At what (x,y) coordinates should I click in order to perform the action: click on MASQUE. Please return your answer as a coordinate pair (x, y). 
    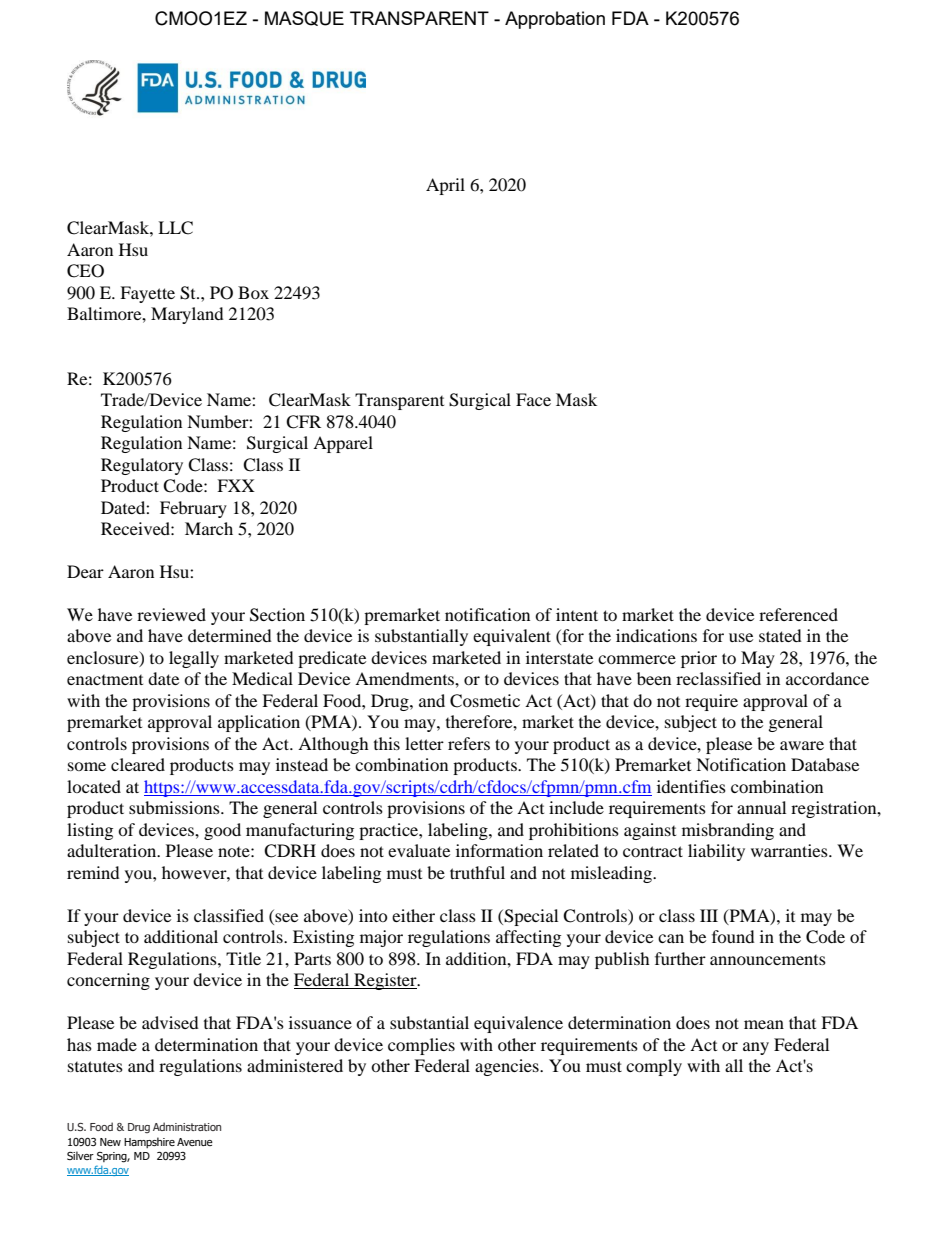
    Looking at the image, I should click on (304, 18).
